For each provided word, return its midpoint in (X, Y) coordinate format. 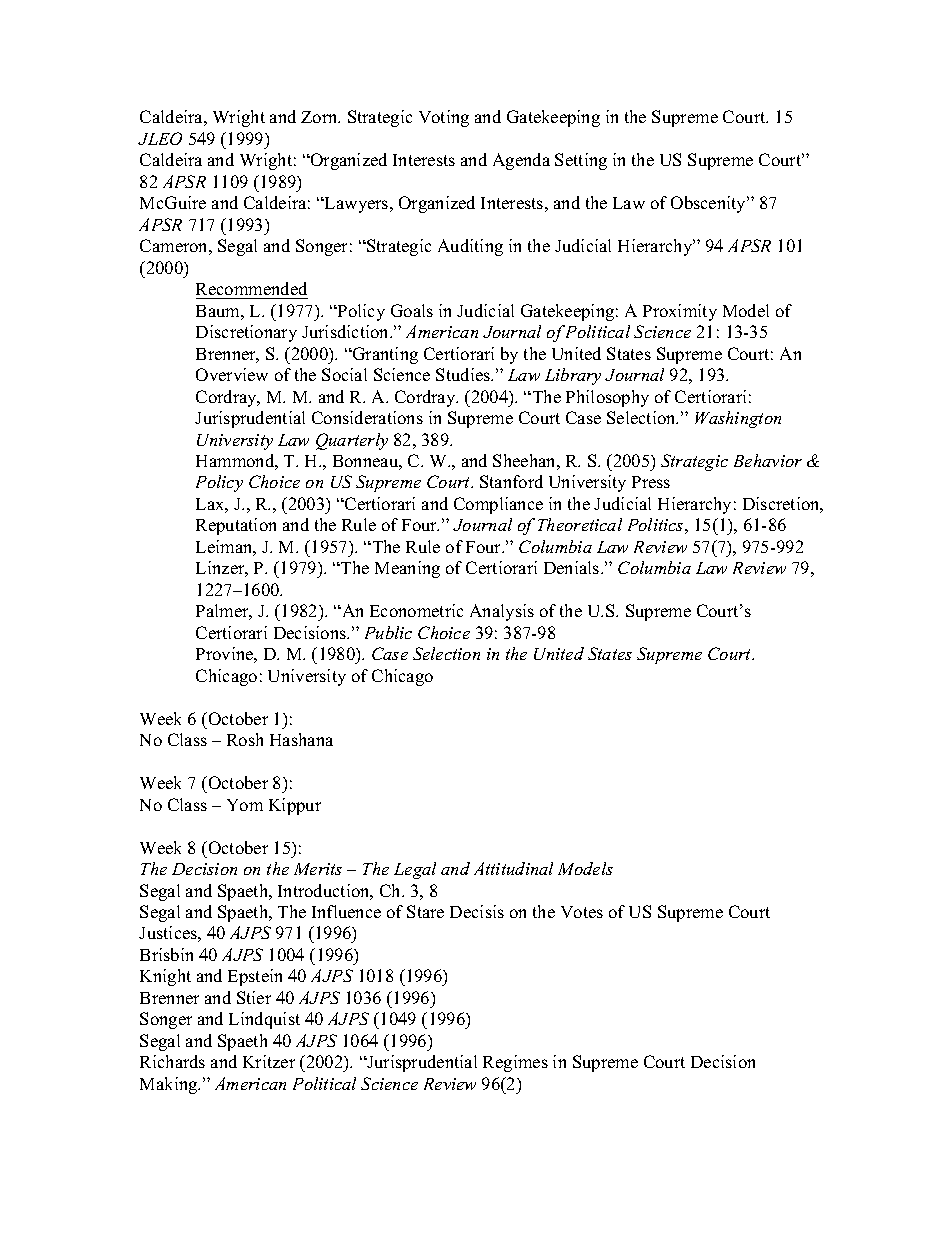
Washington (738, 419)
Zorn (320, 117)
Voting (444, 118)
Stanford (511, 481)
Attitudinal (513, 868)
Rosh (245, 739)
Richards (172, 1061)
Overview (232, 374)
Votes (582, 912)
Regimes (515, 1063)
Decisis (477, 911)
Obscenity (710, 204)
